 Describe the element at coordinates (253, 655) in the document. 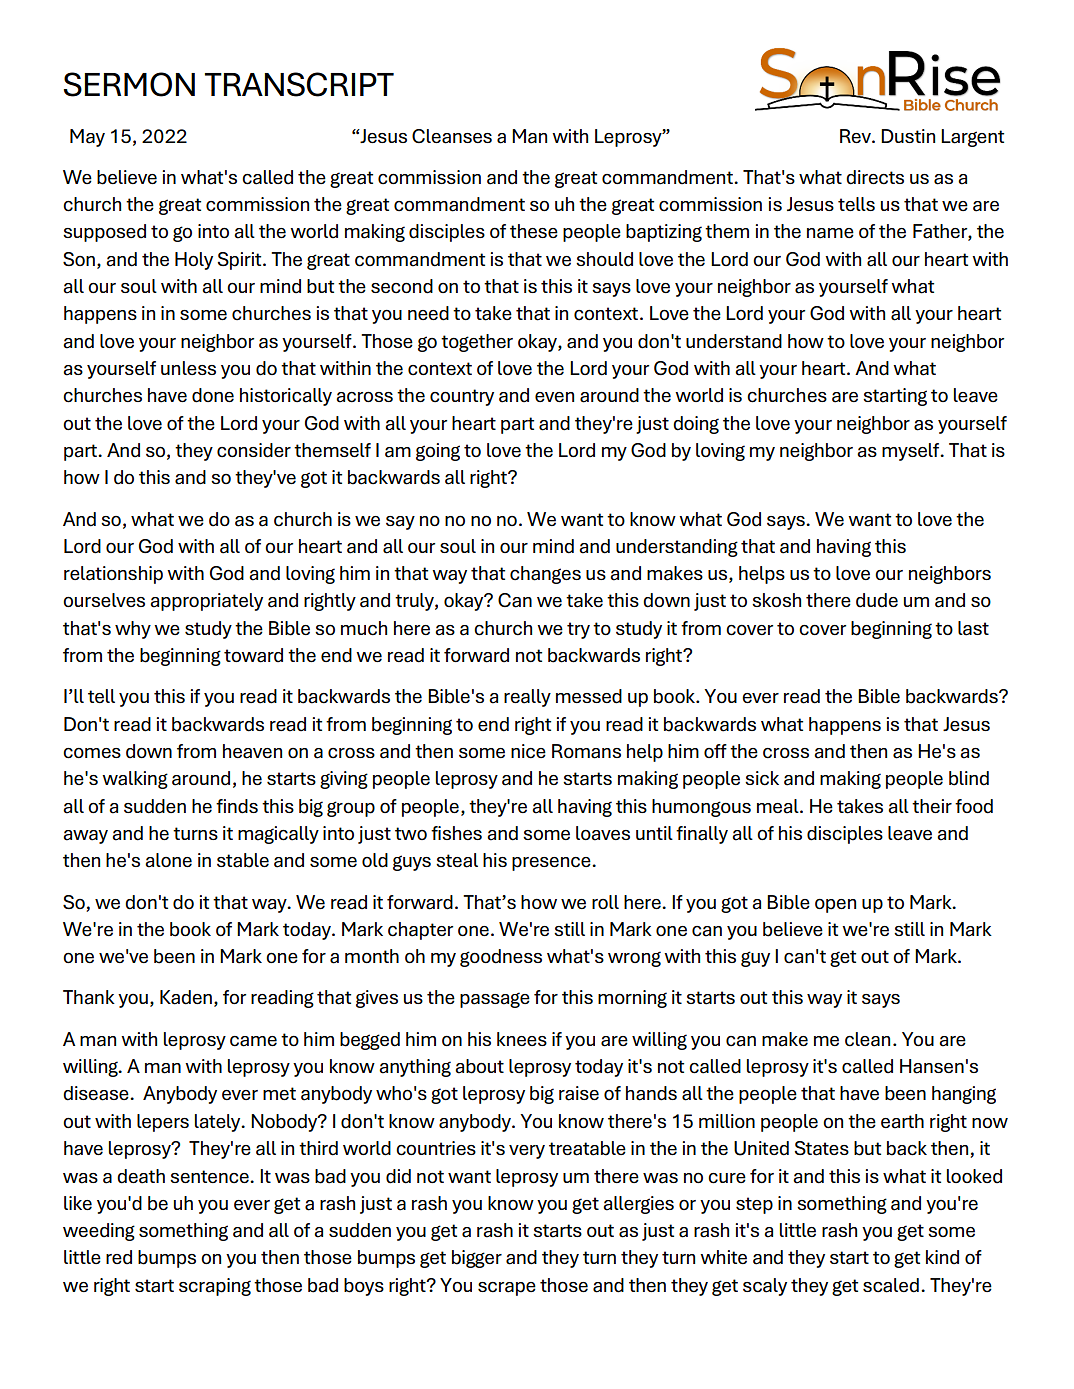

I see `toward` at that location.
